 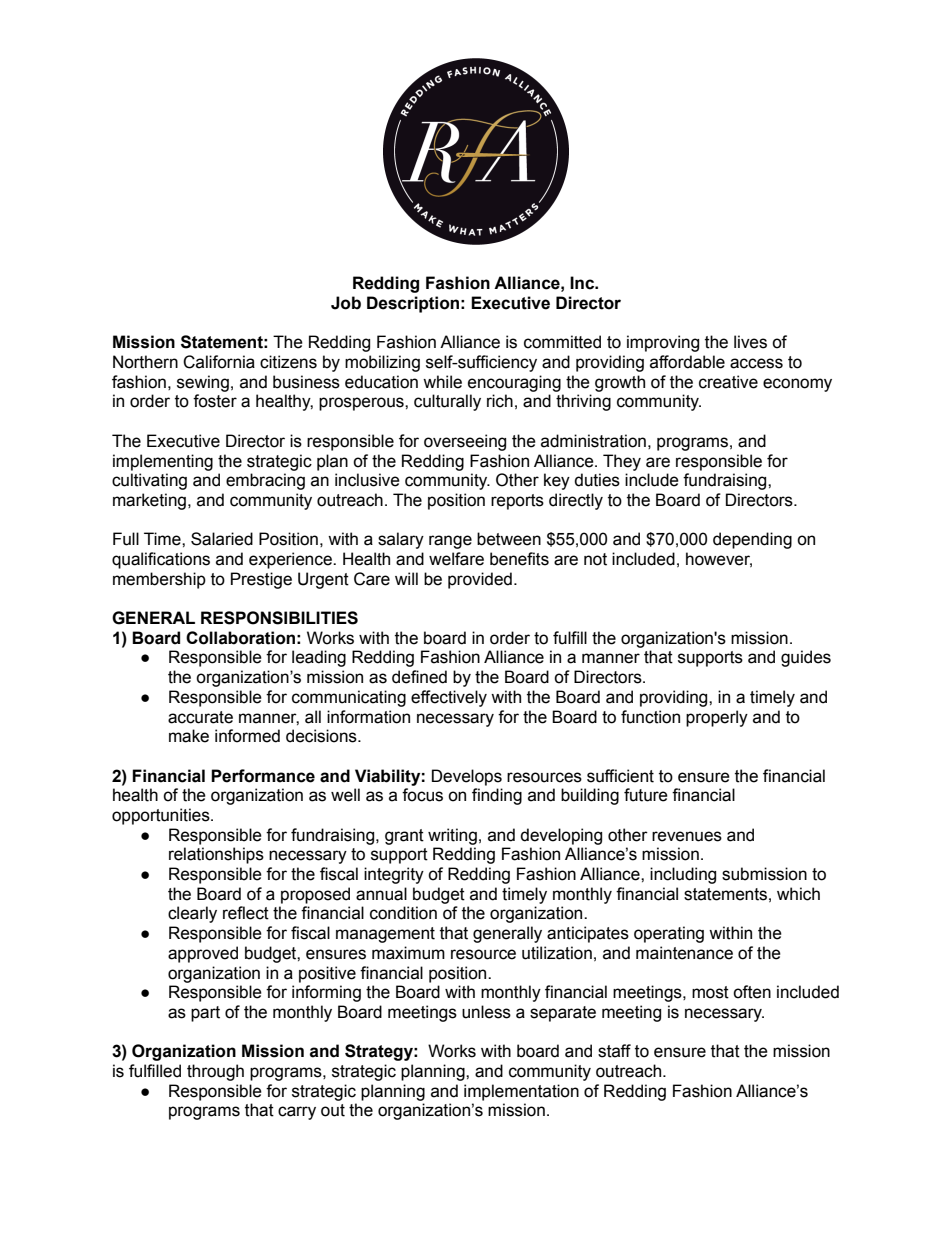 What do you see at coordinates (717, 718) in the screenshot?
I see `properly` at bounding box center [717, 718].
